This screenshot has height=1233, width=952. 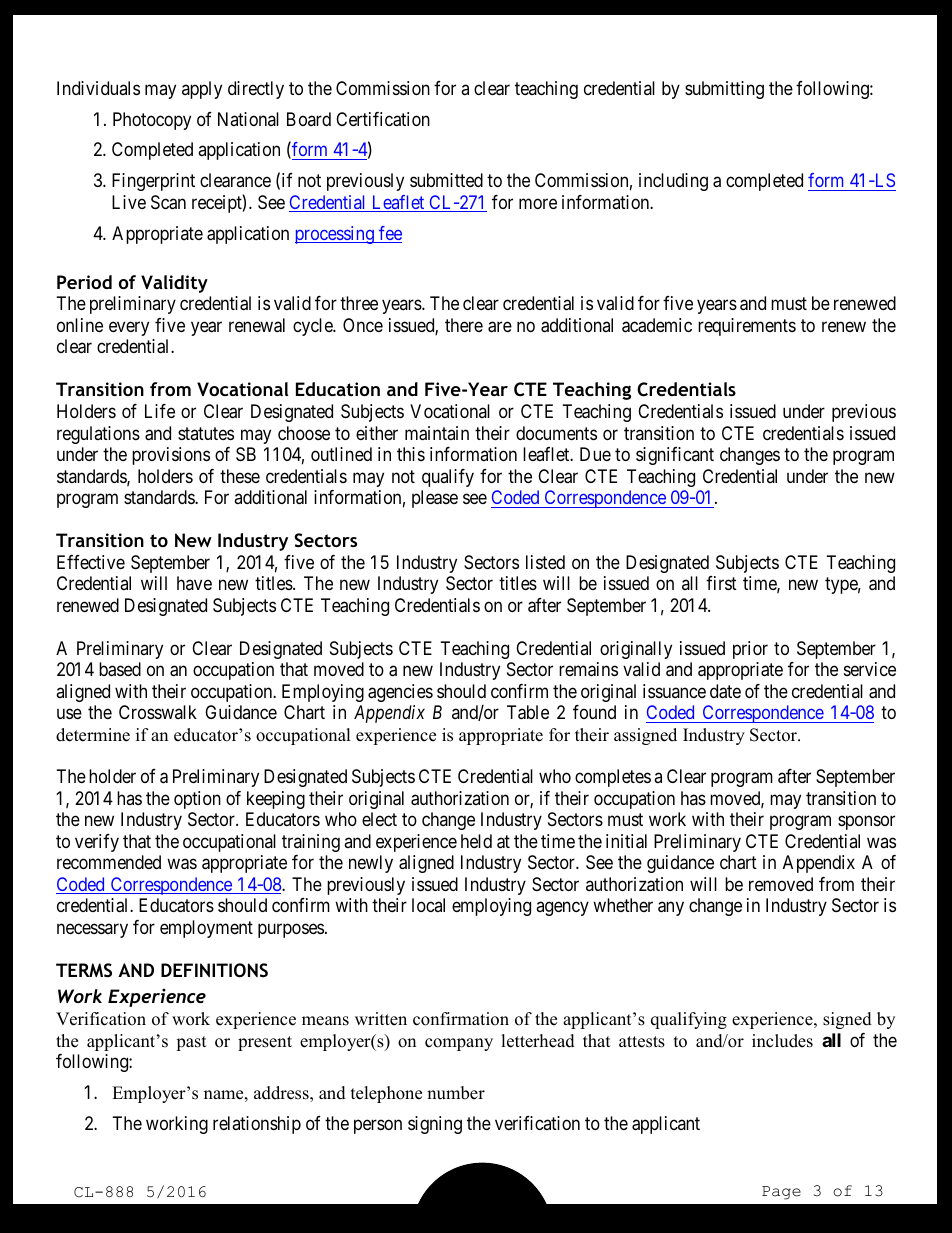 I want to click on submitting, so click(x=724, y=90).
